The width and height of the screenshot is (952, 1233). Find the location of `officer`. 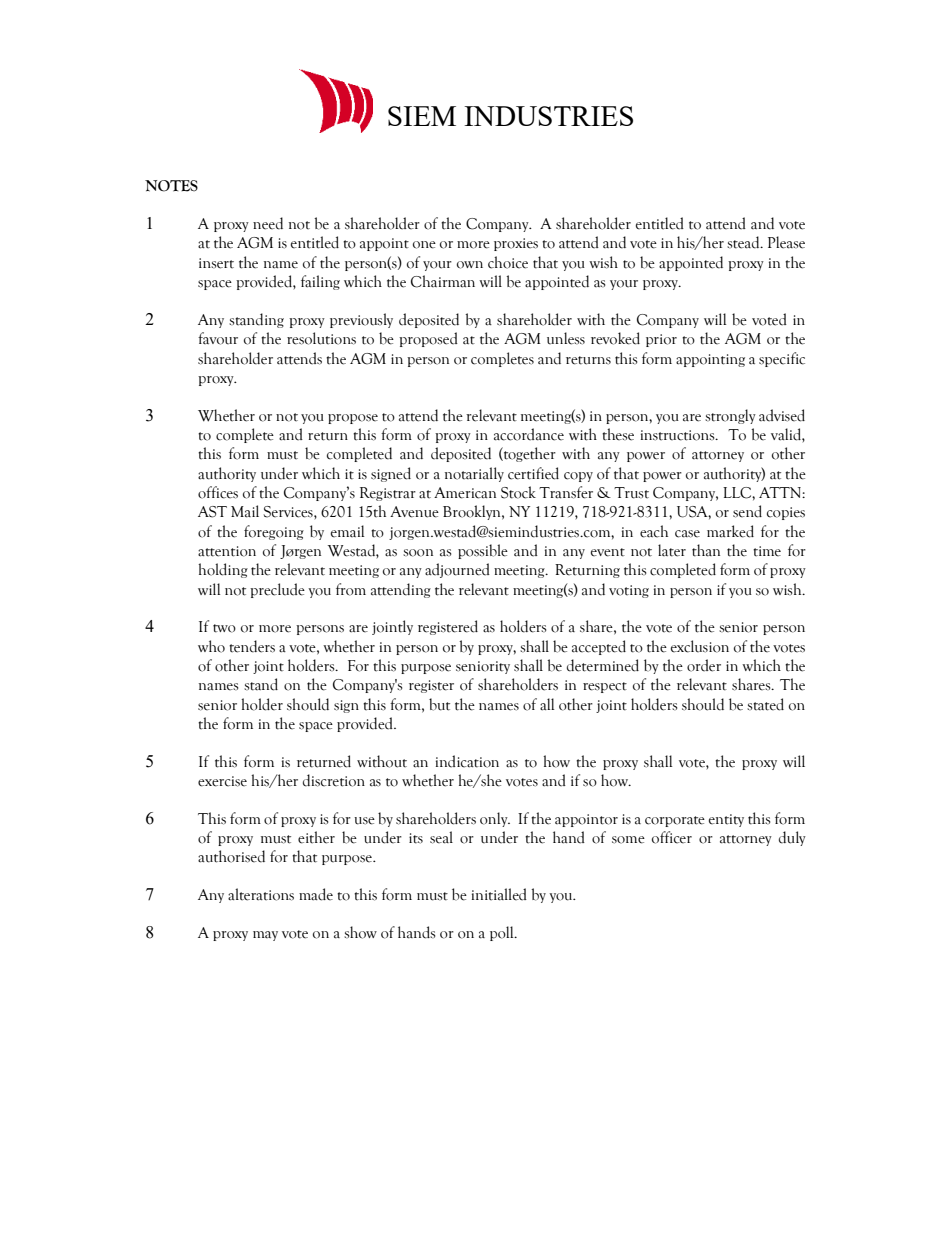

officer is located at coordinates (672, 837).
